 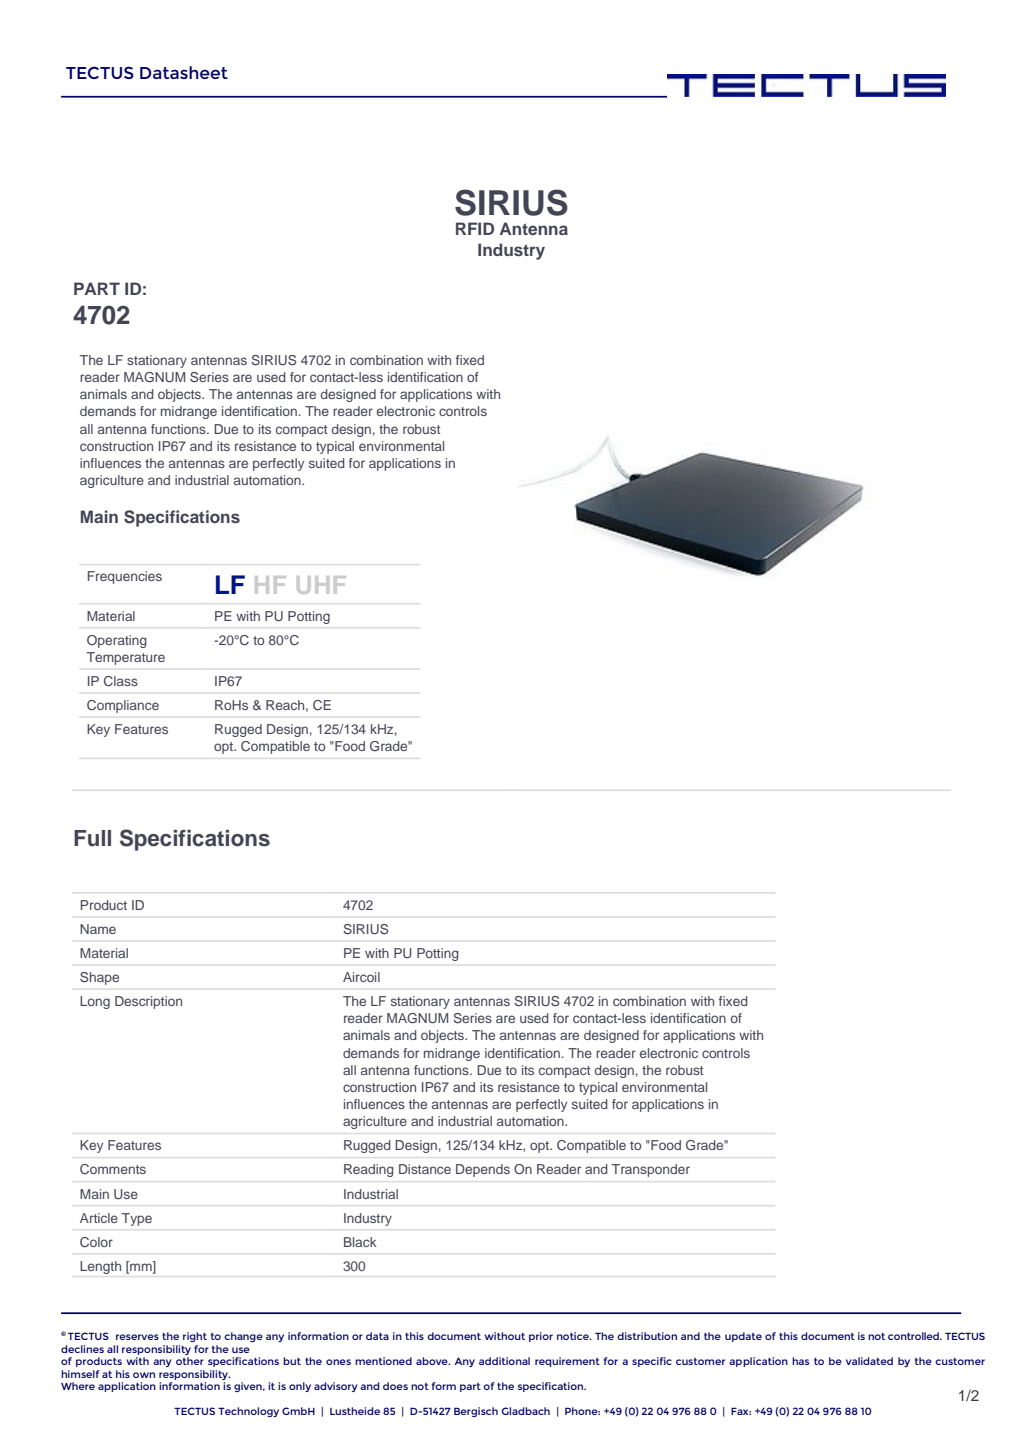 What do you see at coordinates (125, 577) in the document?
I see `Frequencies` at bounding box center [125, 577].
